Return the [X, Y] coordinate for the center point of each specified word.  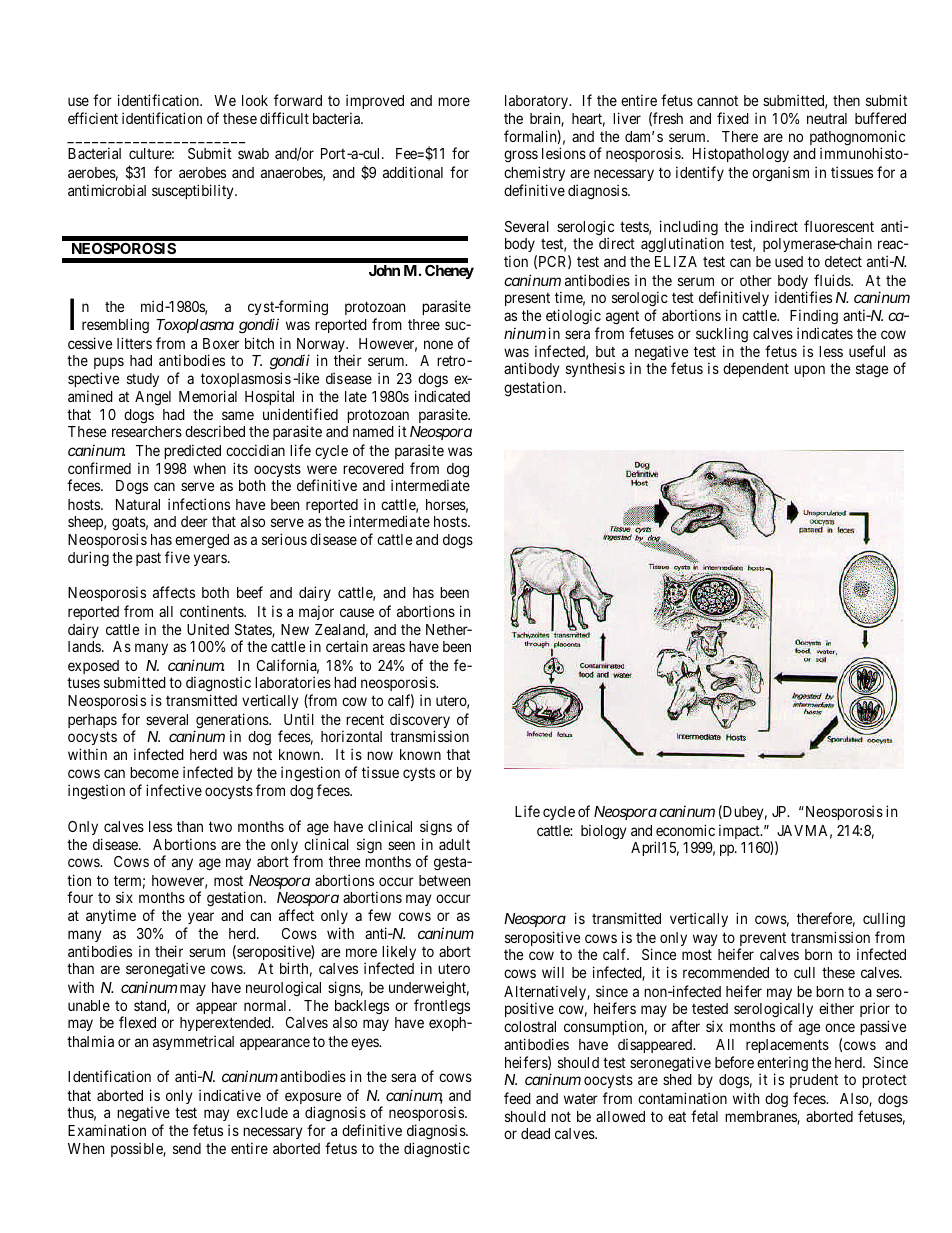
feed [517, 1098]
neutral [827, 118]
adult [454, 844]
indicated [442, 396]
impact [740, 831]
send [187, 1148]
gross [521, 157]
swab [253, 153]
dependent [756, 370]
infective [174, 790]
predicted [192, 451]
